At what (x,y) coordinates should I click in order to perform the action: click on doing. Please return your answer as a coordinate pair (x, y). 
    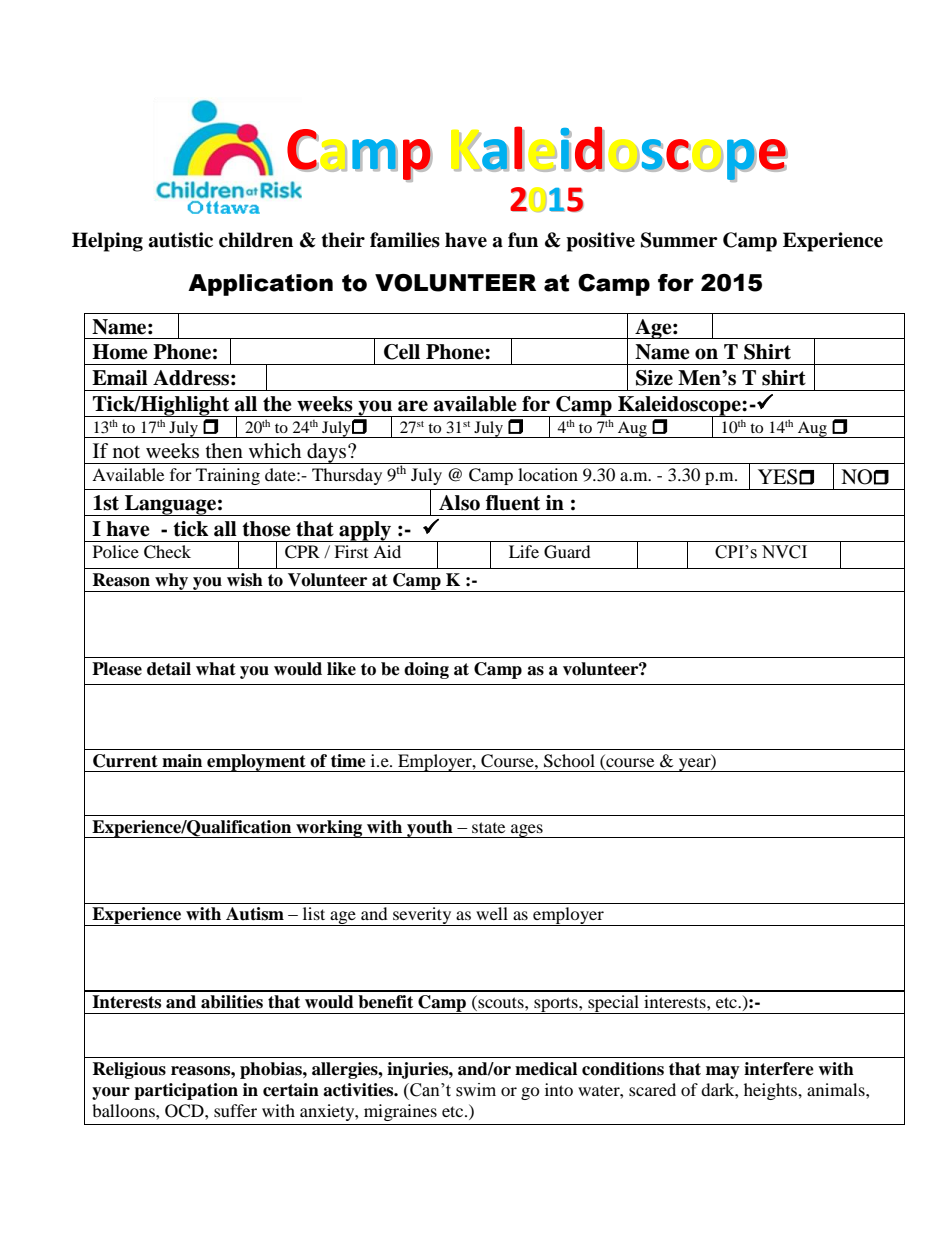
    Looking at the image, I should click on (426, 670).
